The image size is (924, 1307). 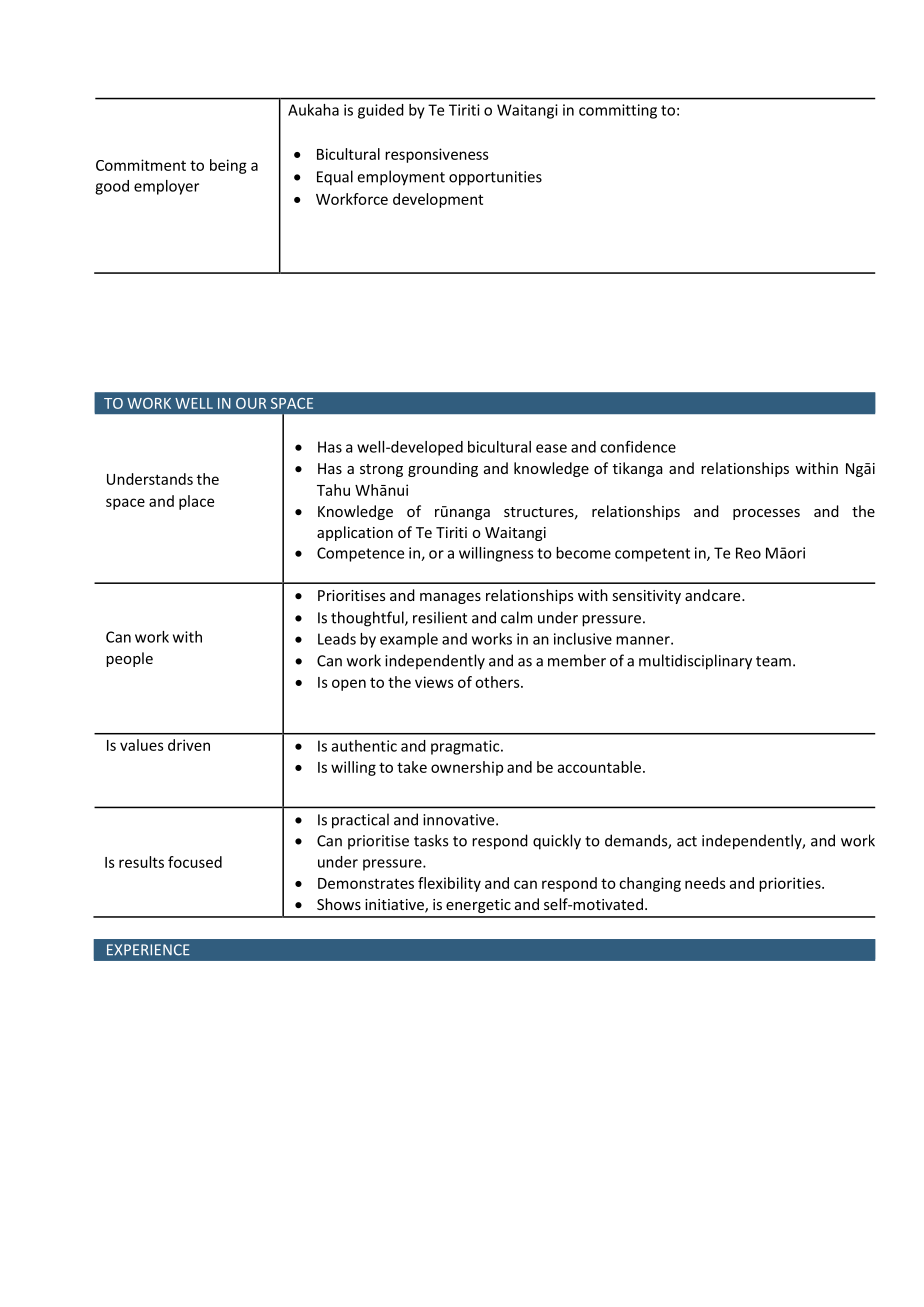 I want to click on being, so click(x=228, y=166).
